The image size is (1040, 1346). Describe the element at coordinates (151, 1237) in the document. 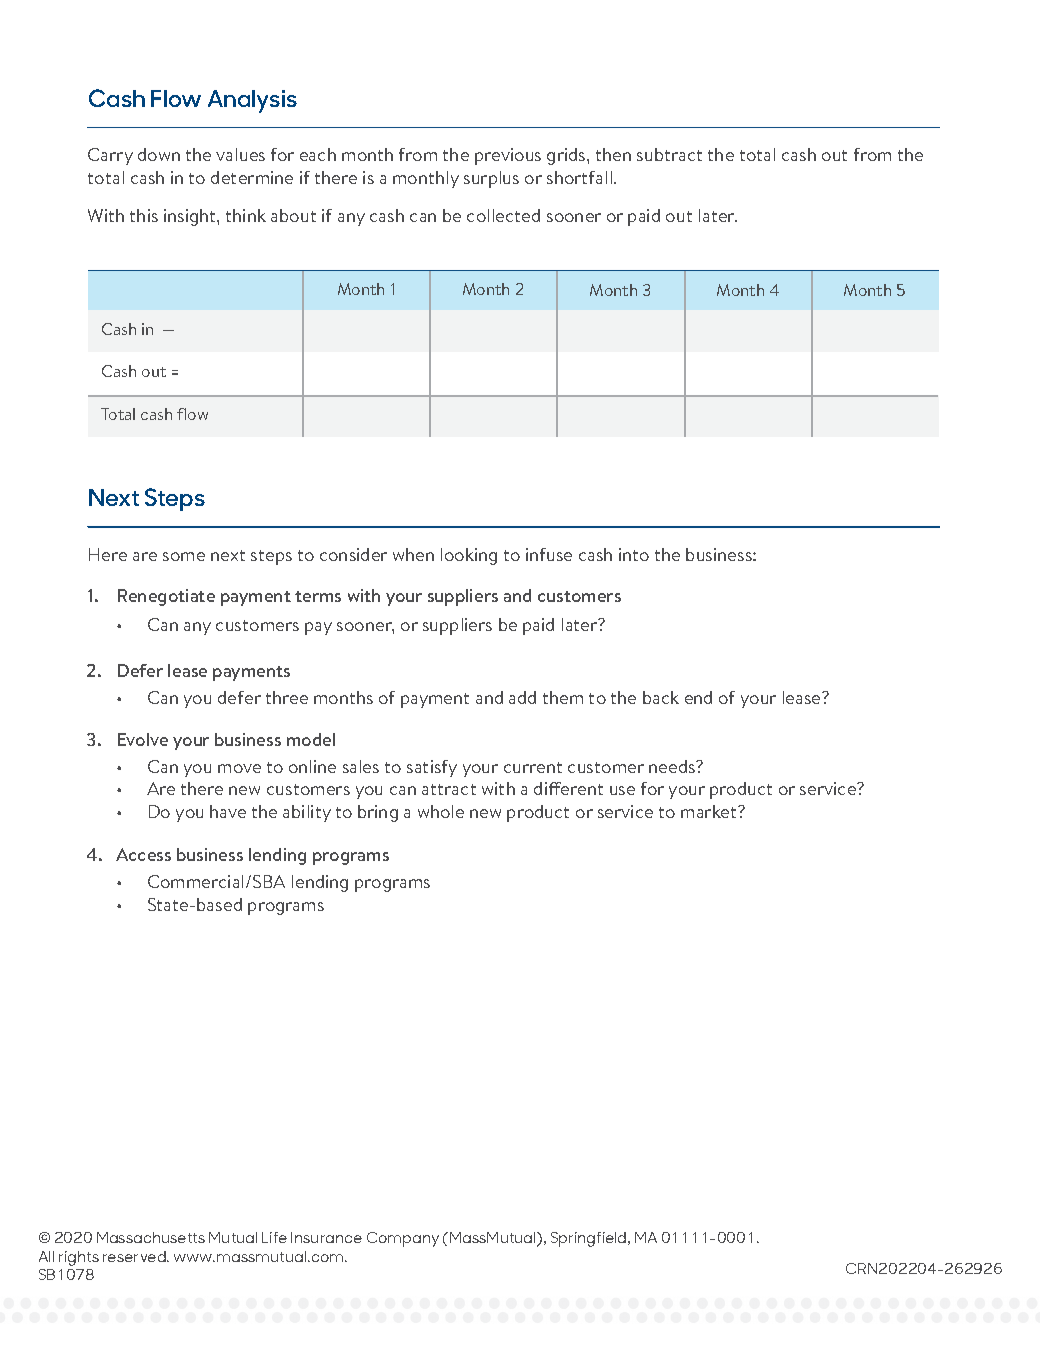

I see `Massachusetts` at that location.
